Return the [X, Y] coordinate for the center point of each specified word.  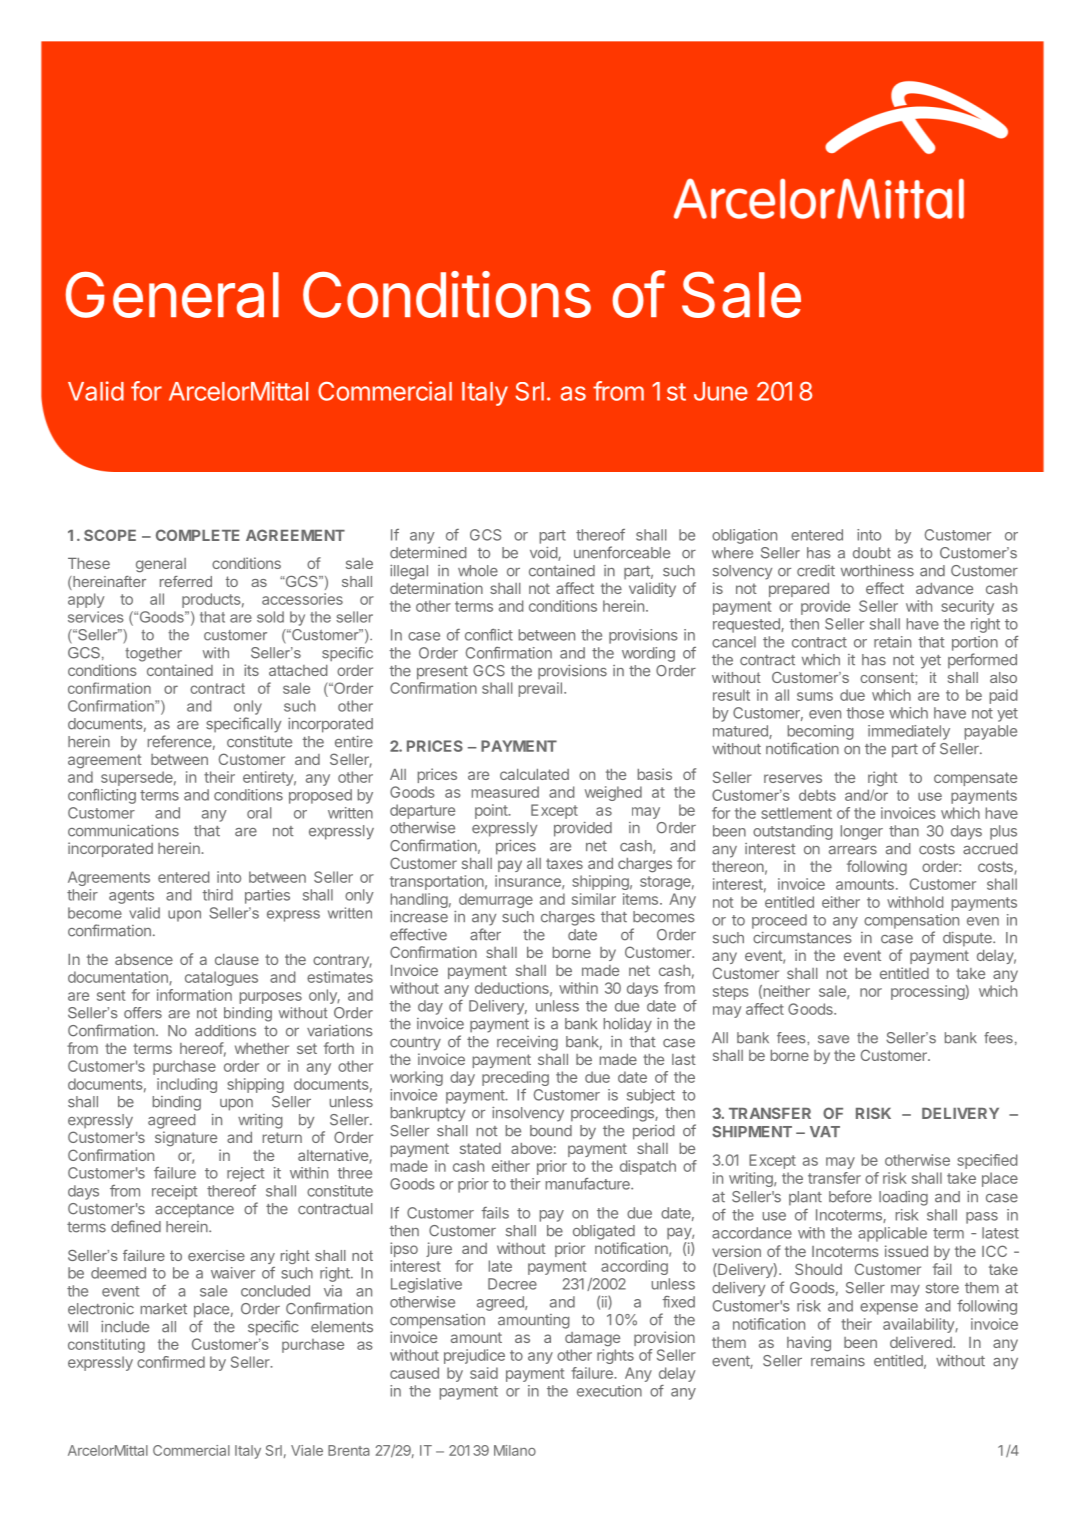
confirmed [171, 1362]
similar [594, 899]
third [217, 895]
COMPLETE [198, 535]
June [721, 391]
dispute [968, 939]
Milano [515, 1450]
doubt [872, 553]
